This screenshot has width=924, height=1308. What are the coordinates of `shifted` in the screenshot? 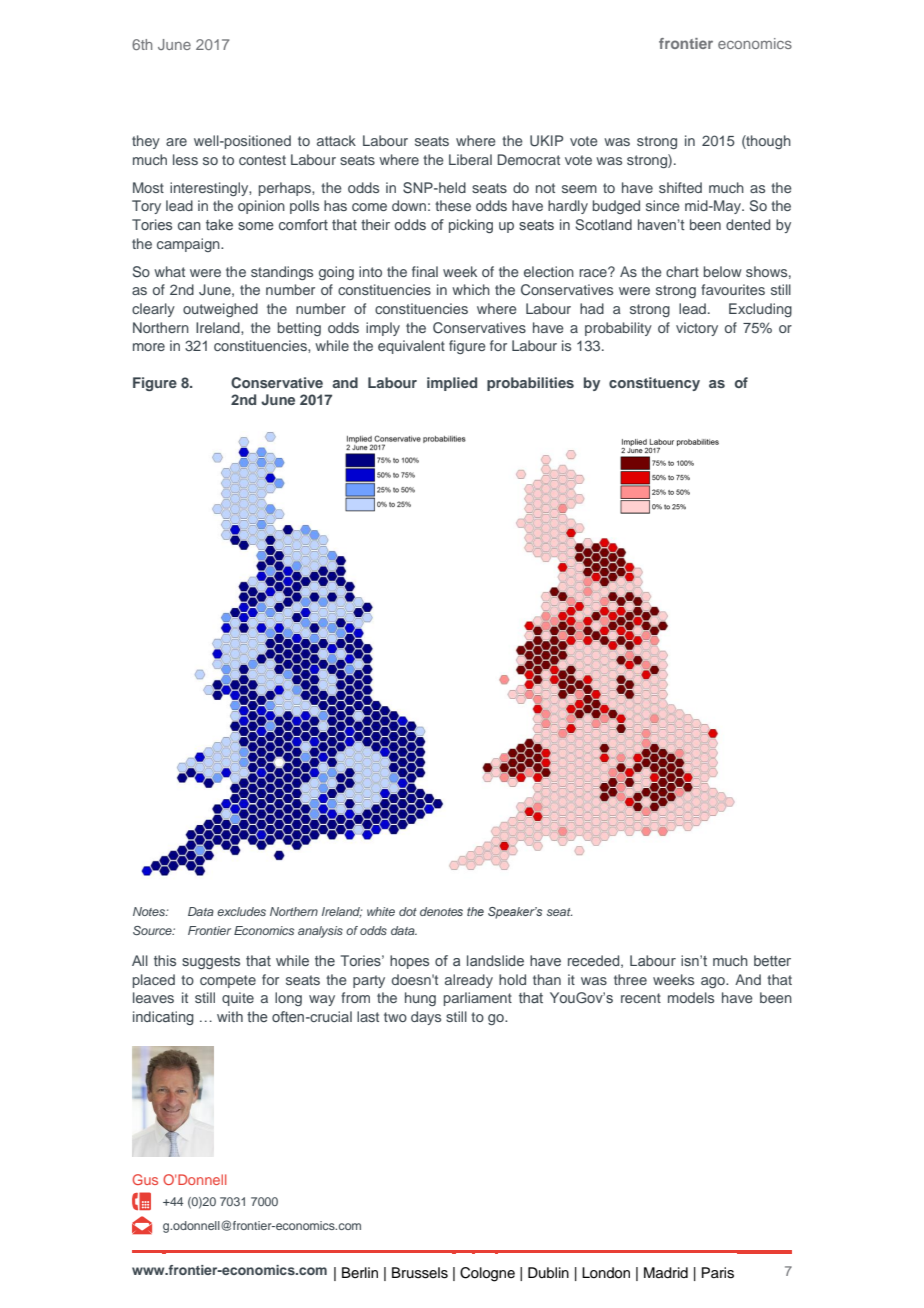 It's located at (680, 187).
